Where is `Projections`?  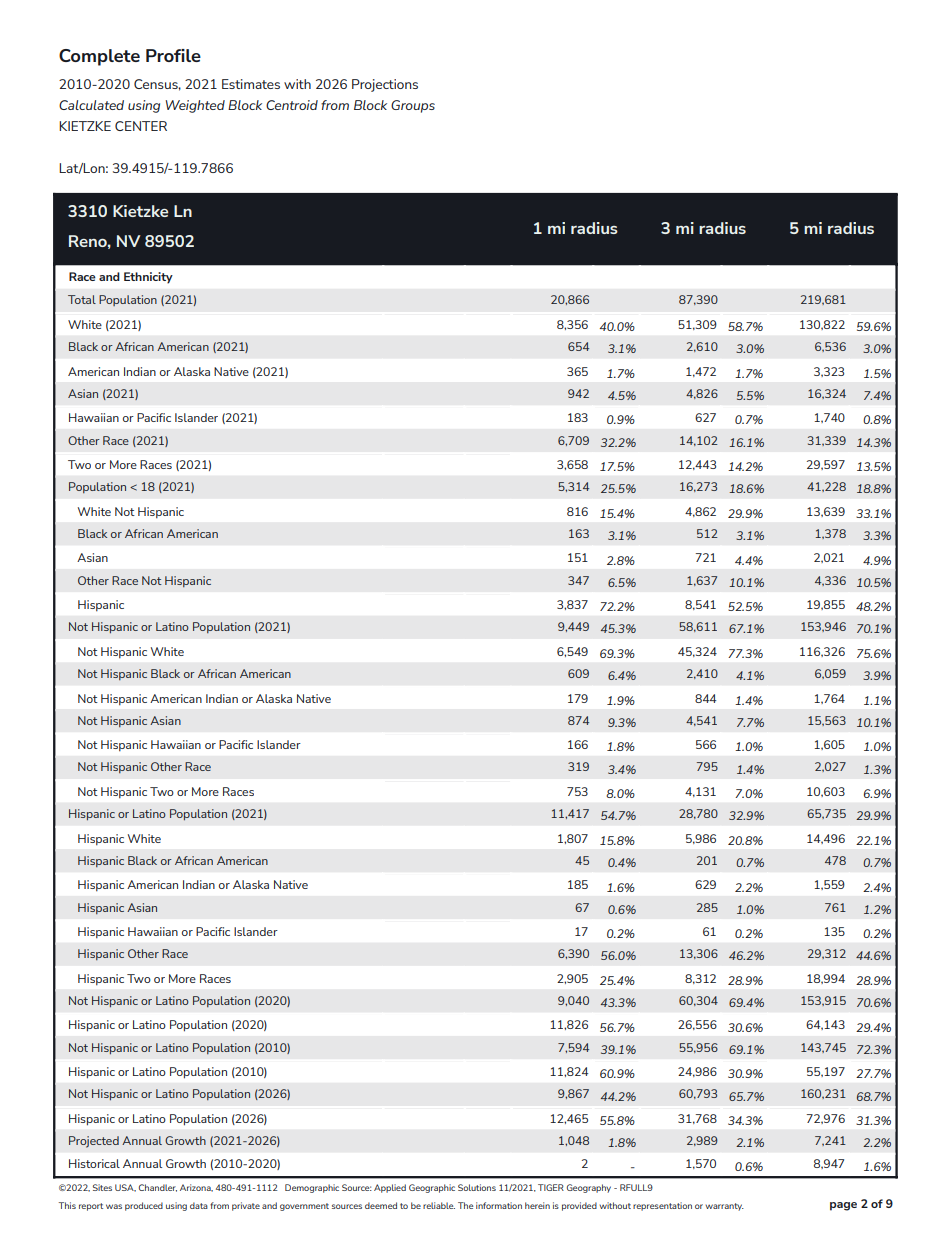 Projections is located at coordinates (385, 85).
